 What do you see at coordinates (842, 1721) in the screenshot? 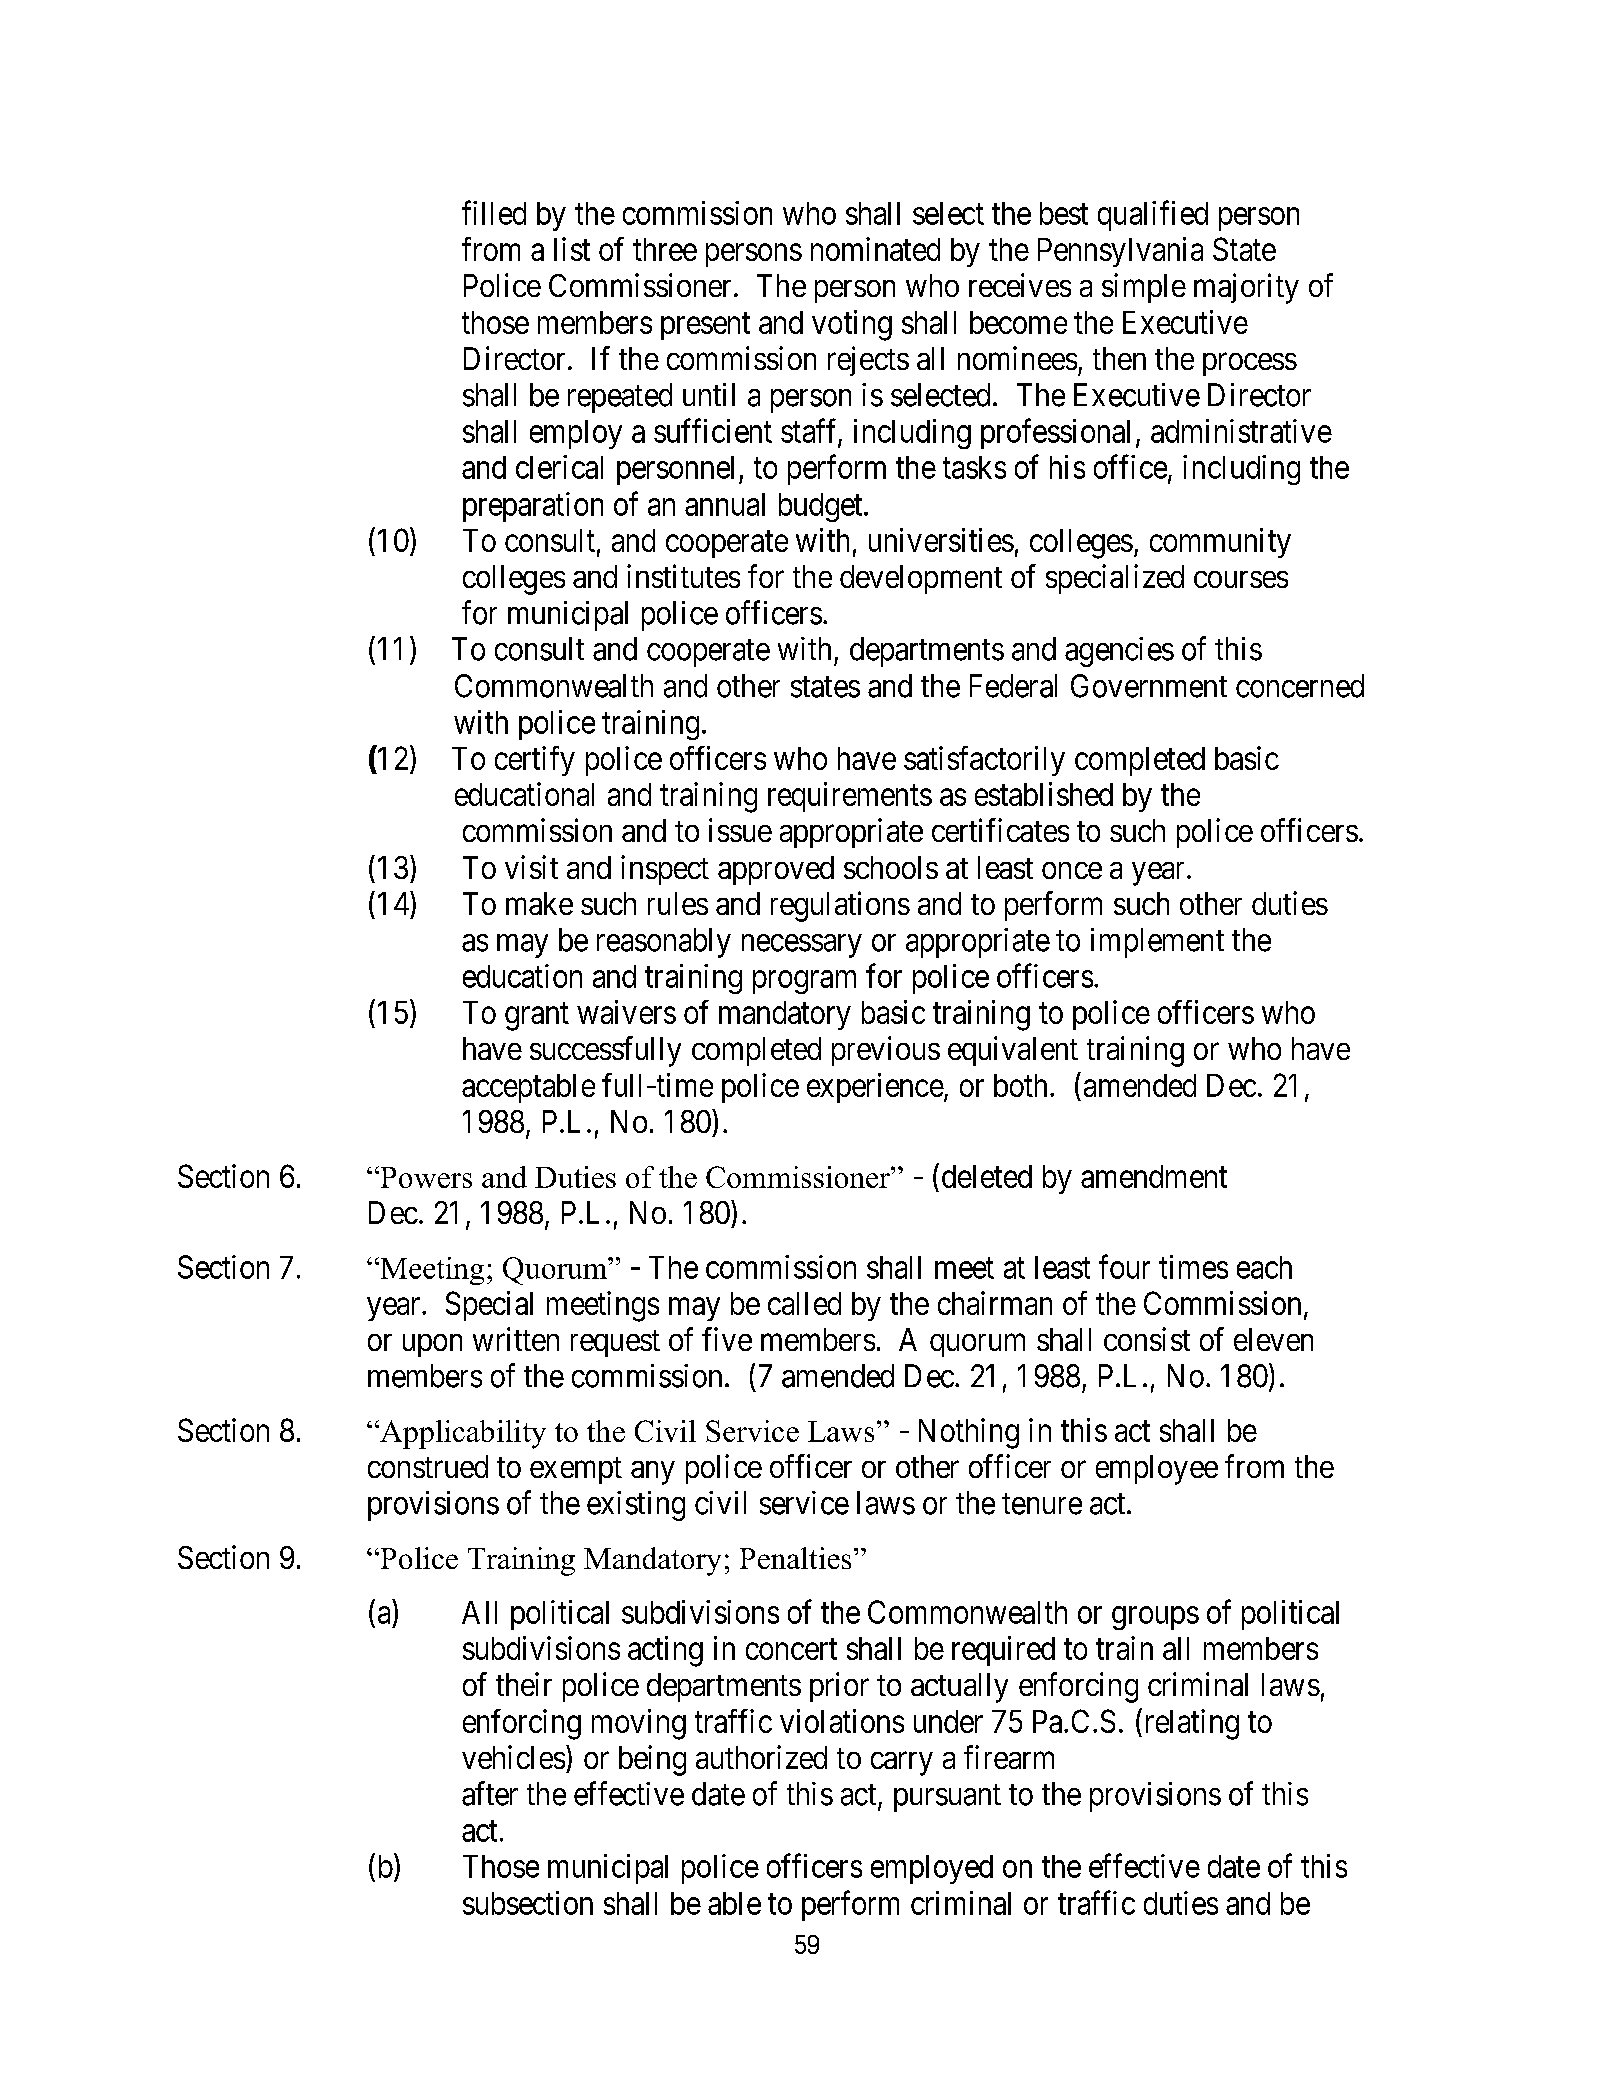
I see `violations` at bounding box center [842, 1721].
